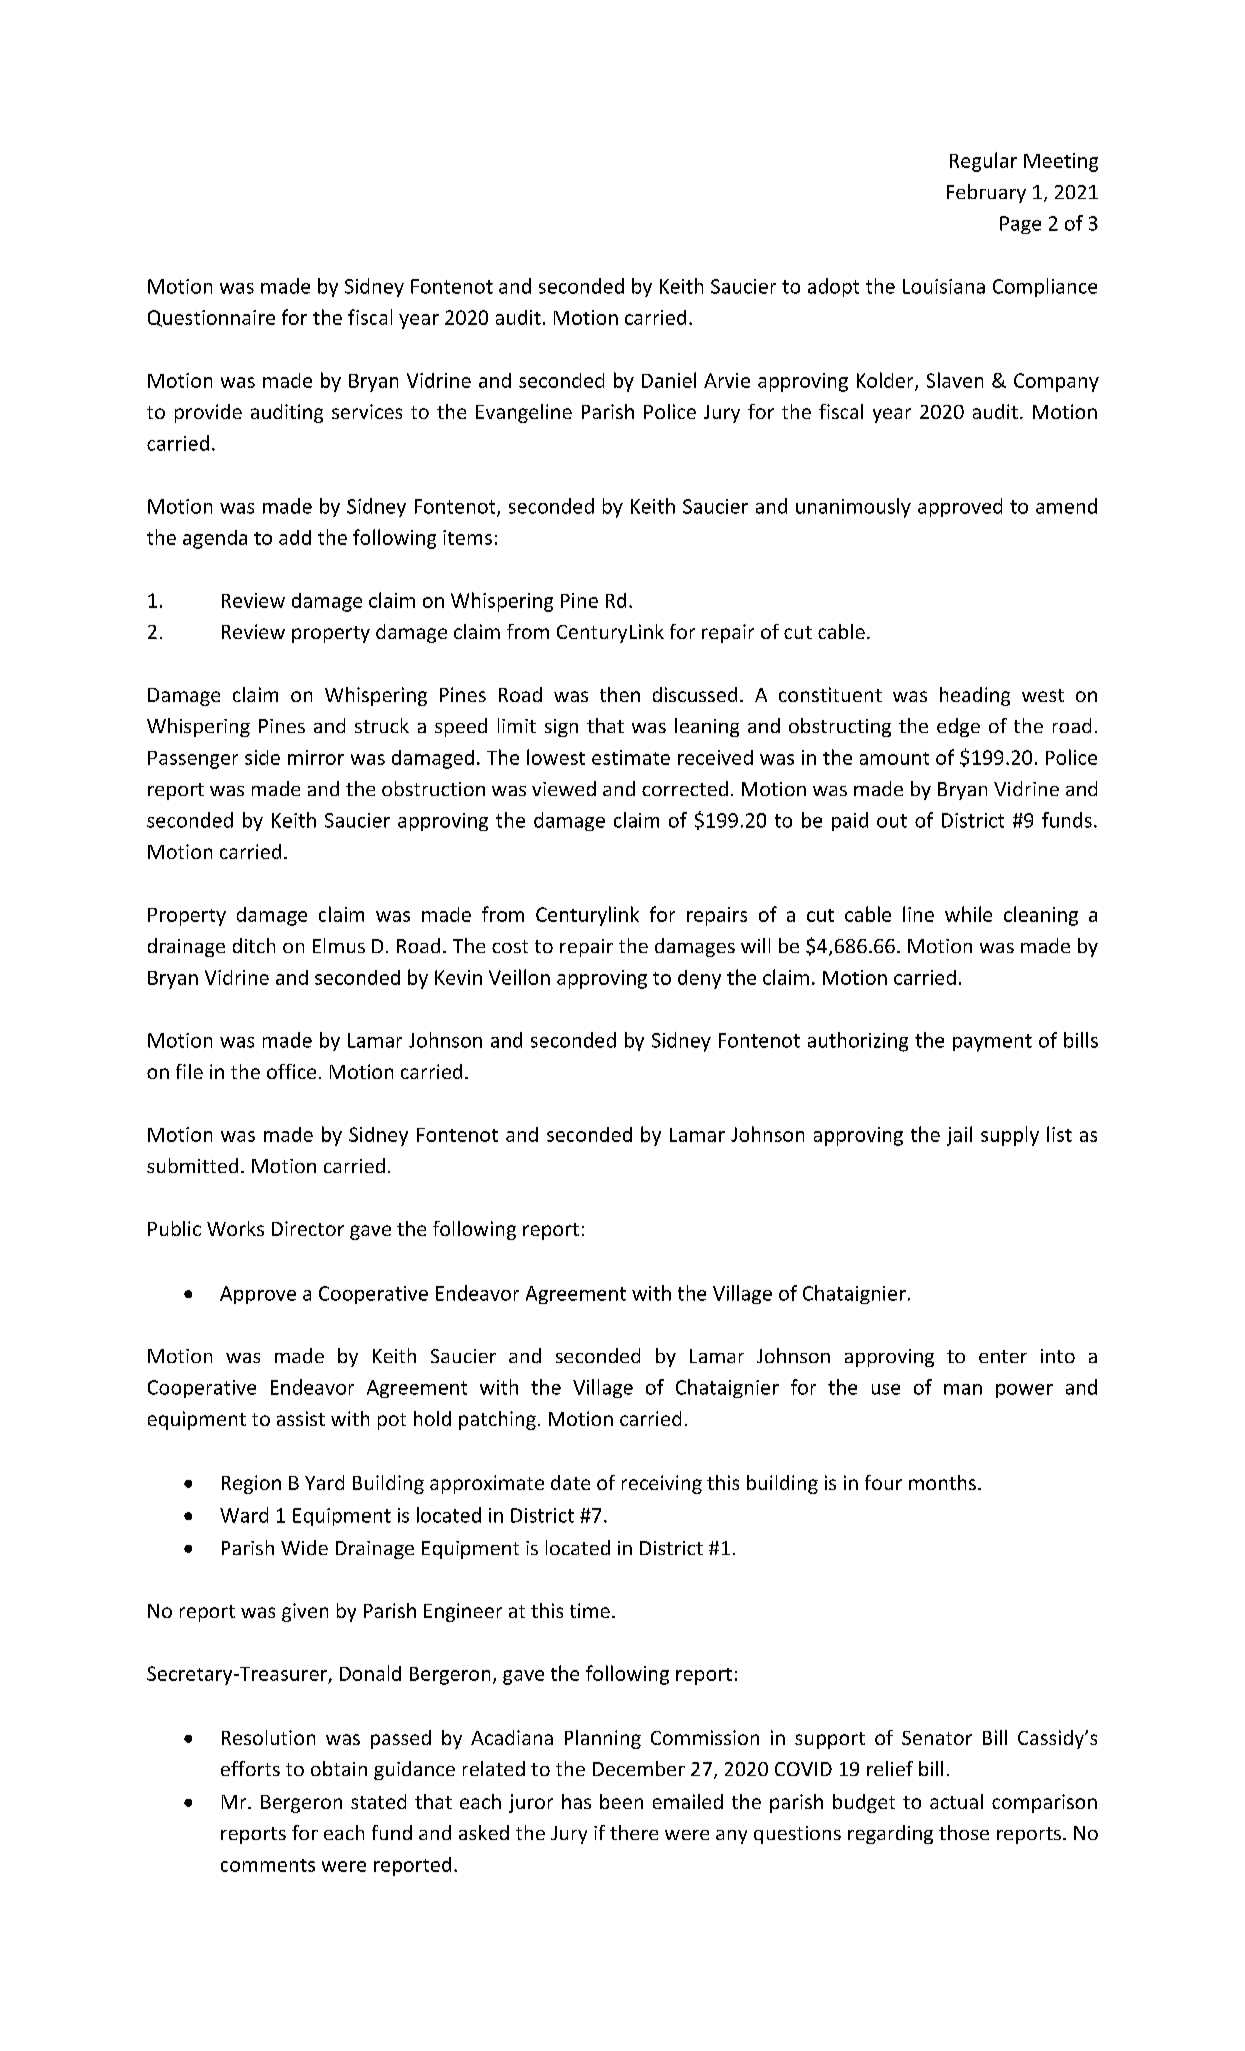 Image resolution: width=1245 pixels, height=2051 pixels. Describe the element at coordinates (669, 380) in the screenshot. I see `Daniel` at that location.
